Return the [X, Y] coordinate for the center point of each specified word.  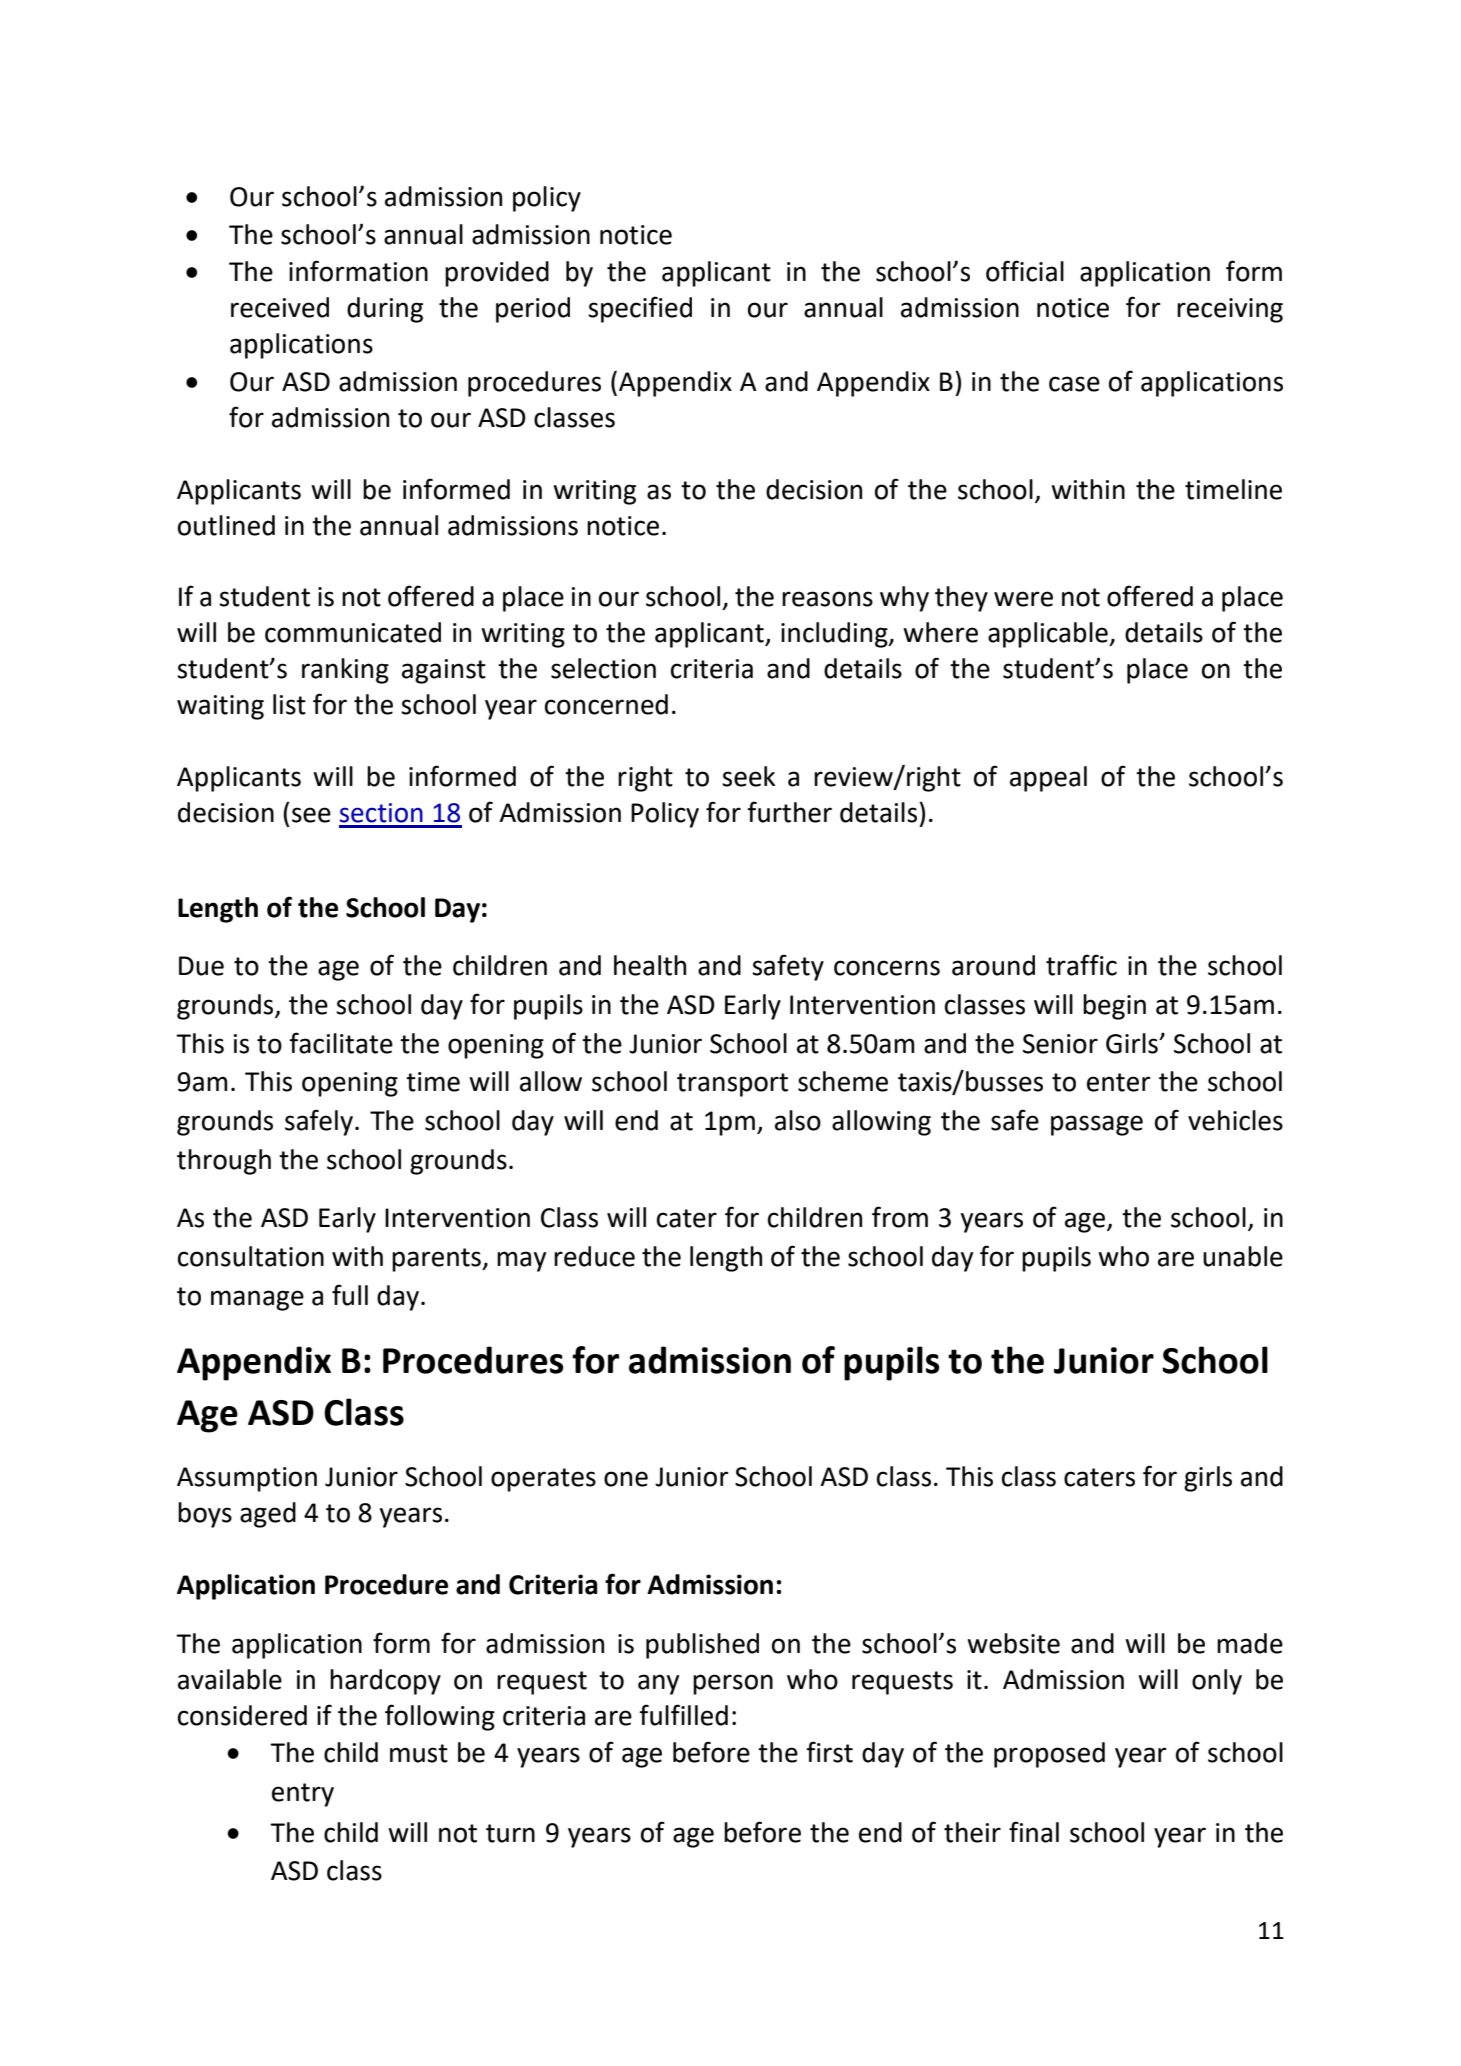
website [1013, 1643]
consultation [251, 1256]
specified [640, 309]
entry [303, 1795]
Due [201, 966]
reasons [827, 599]
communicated [353, 632]
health [650, 965]
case [1074, 384]
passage [1097, 1125]
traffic [1081, 965]
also [798, 1120]
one [626, 1479]
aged [268, 1515]
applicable [1049, 635]
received [280, 307]
